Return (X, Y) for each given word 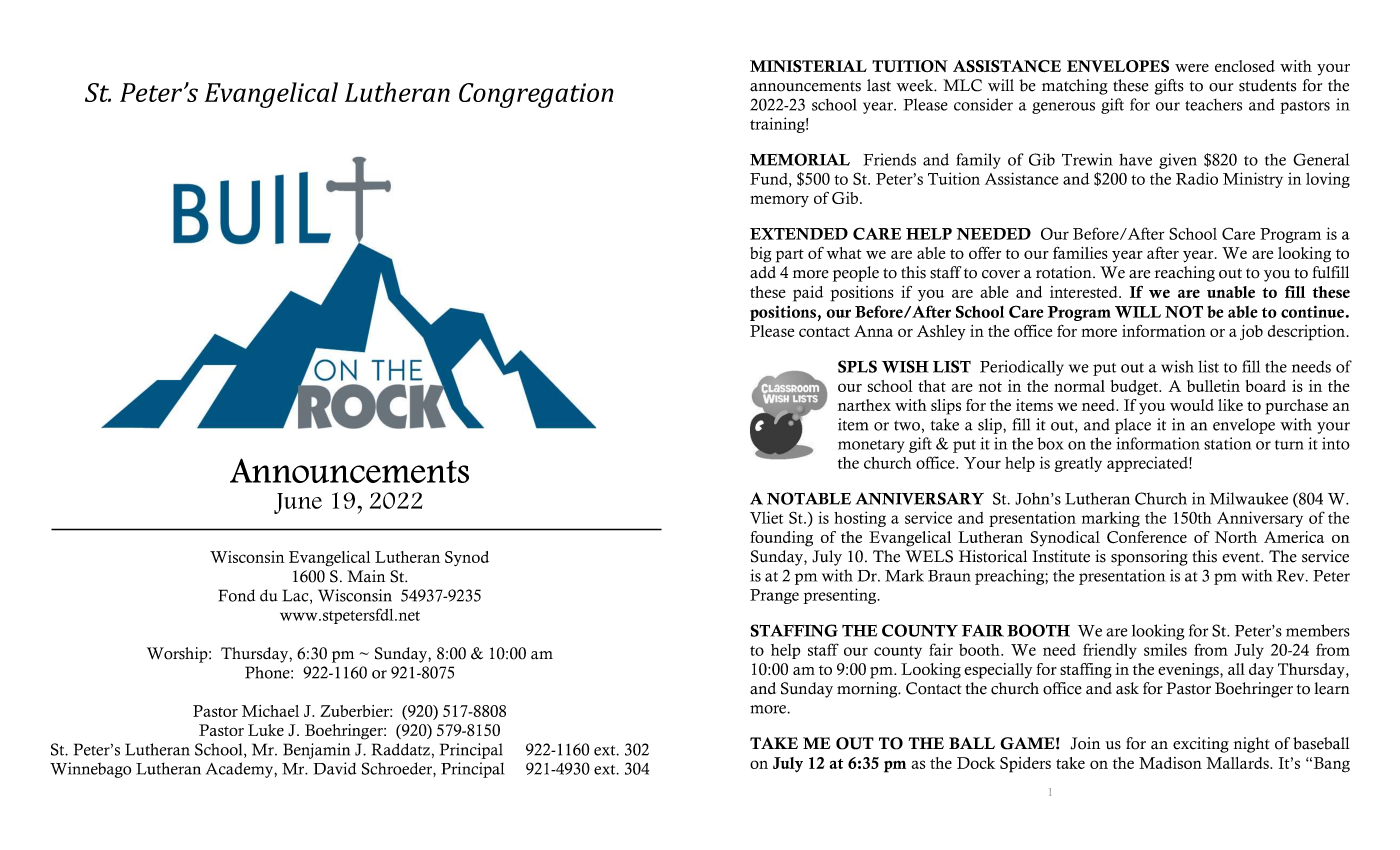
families (1080, 252)
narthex (864, 405)
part (790, 256)
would (1192, 405)
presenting (841, 596)
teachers (1213, 105)
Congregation (536, 95)
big (760, 255)
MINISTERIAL (808, 66)
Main (366, 576)
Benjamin (316, 751)
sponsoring (1149, 558)
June (298, 503)
